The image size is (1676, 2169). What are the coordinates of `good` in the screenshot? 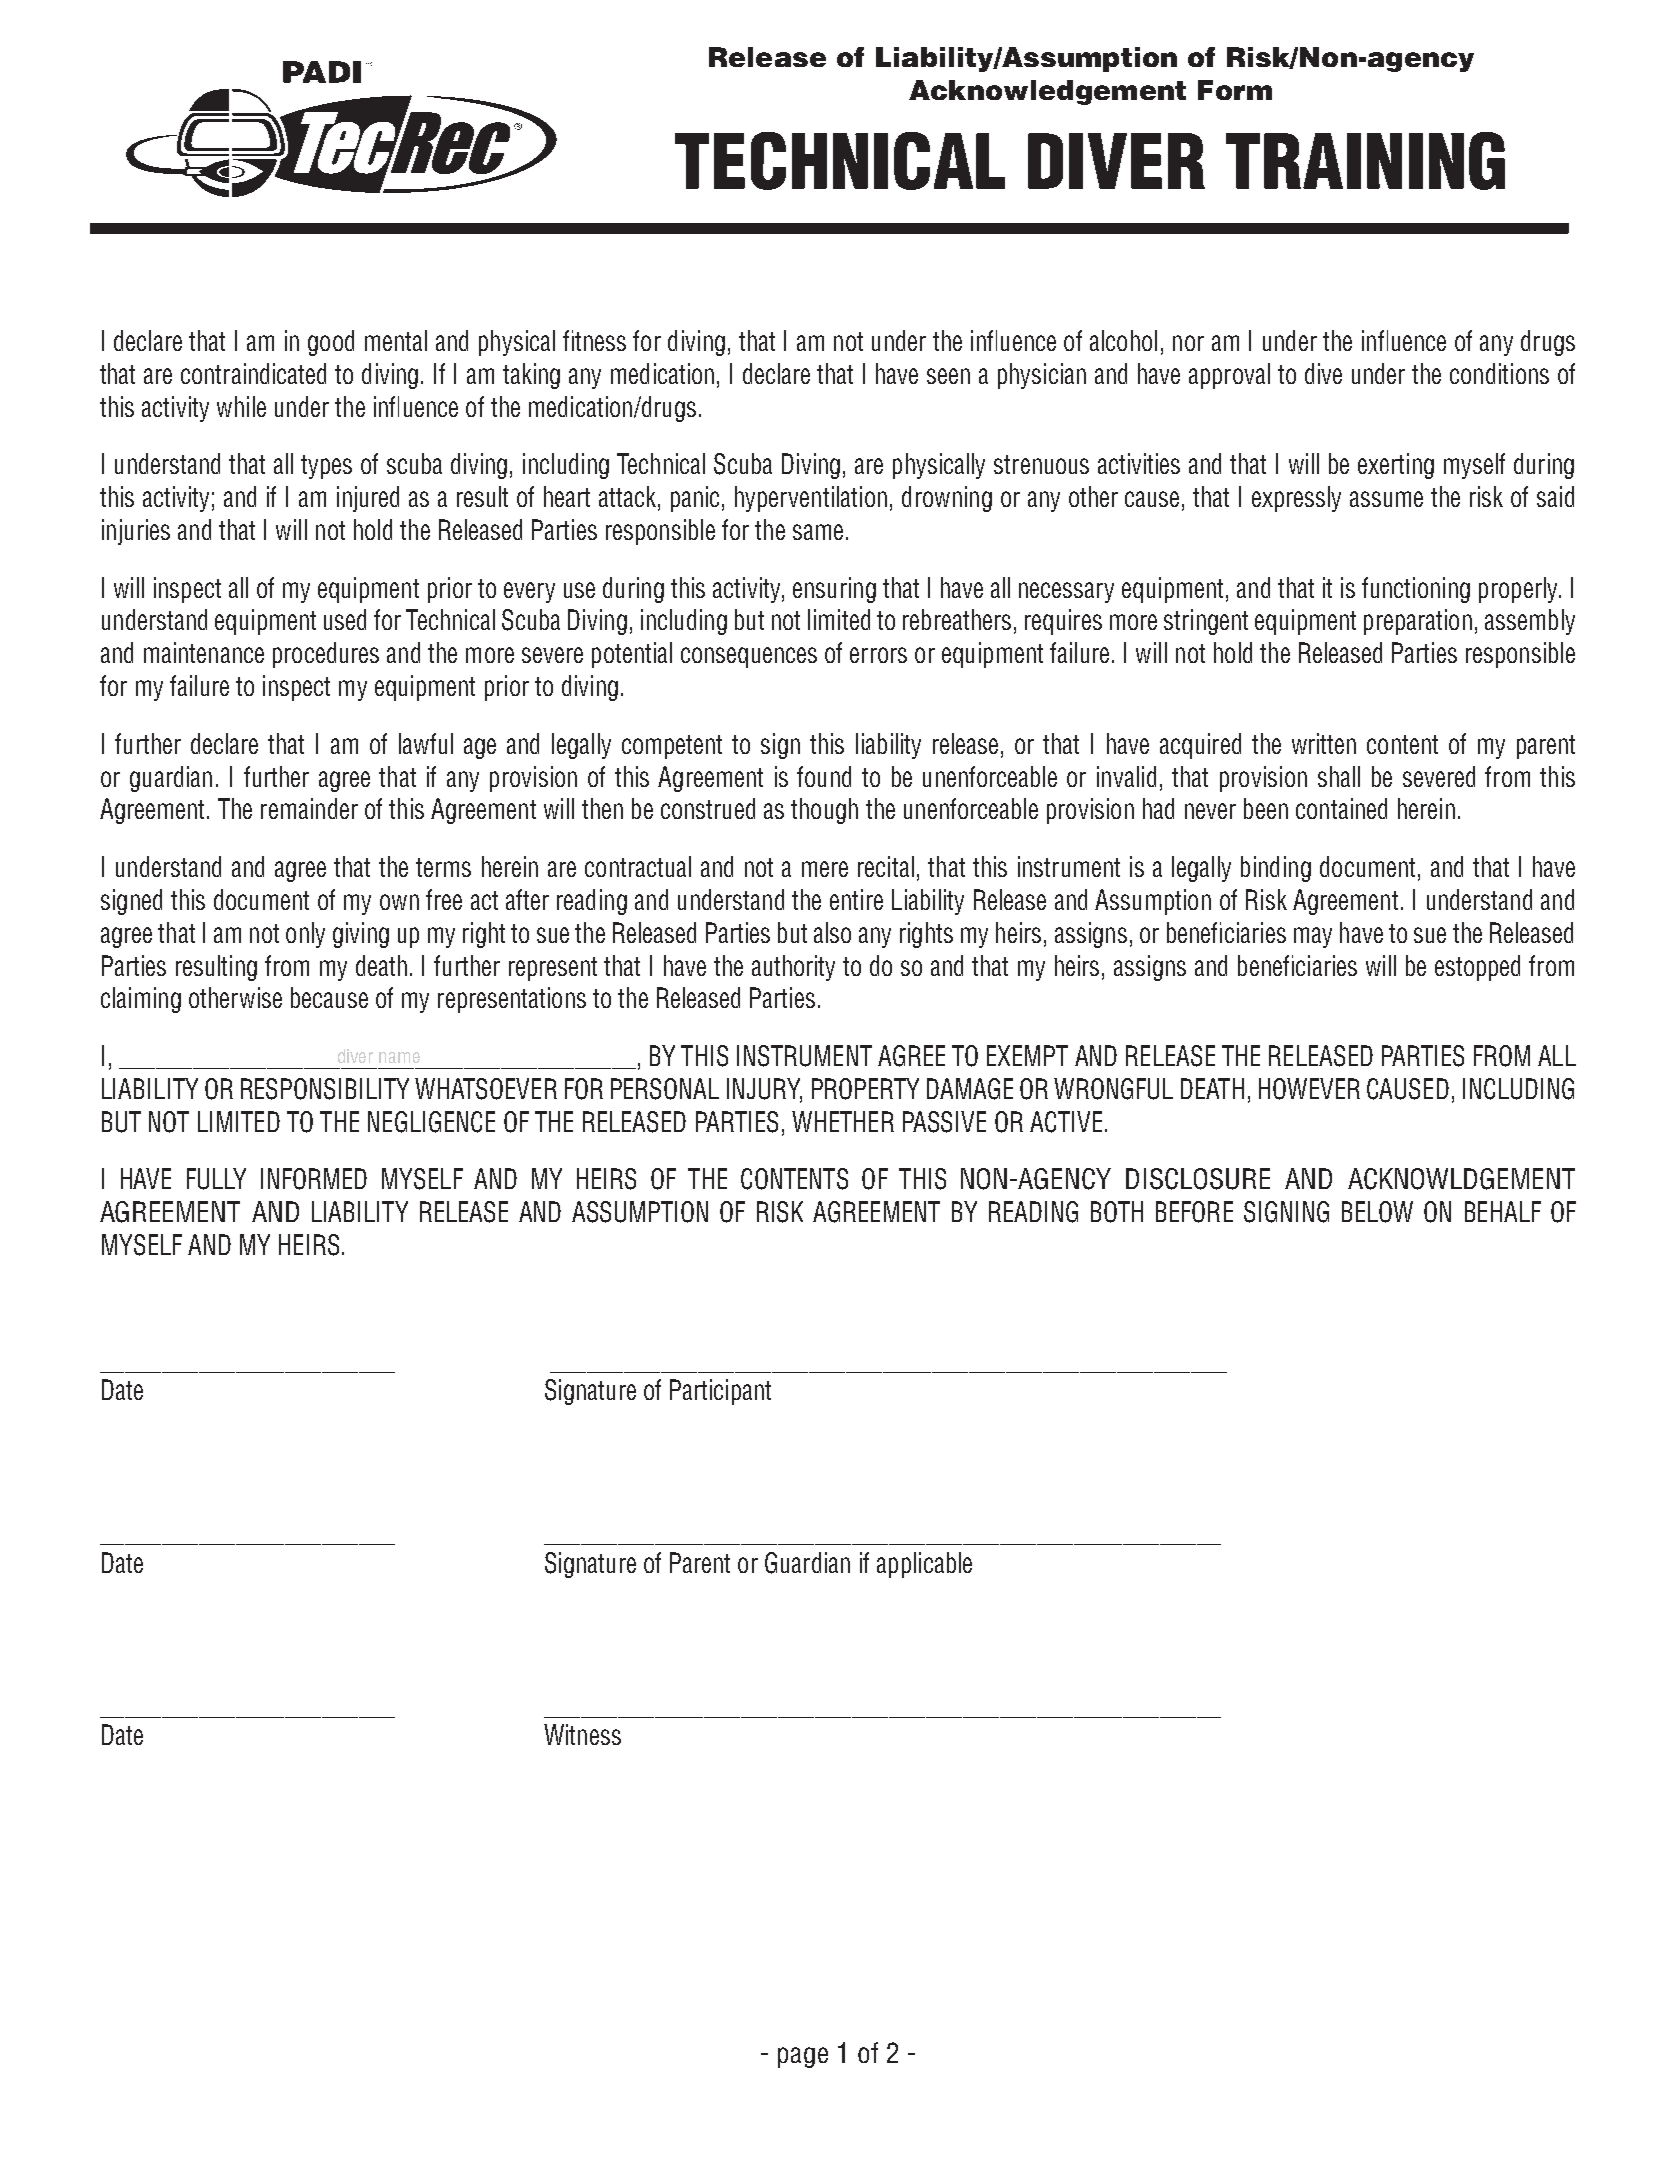 It's located at (331, 343).
